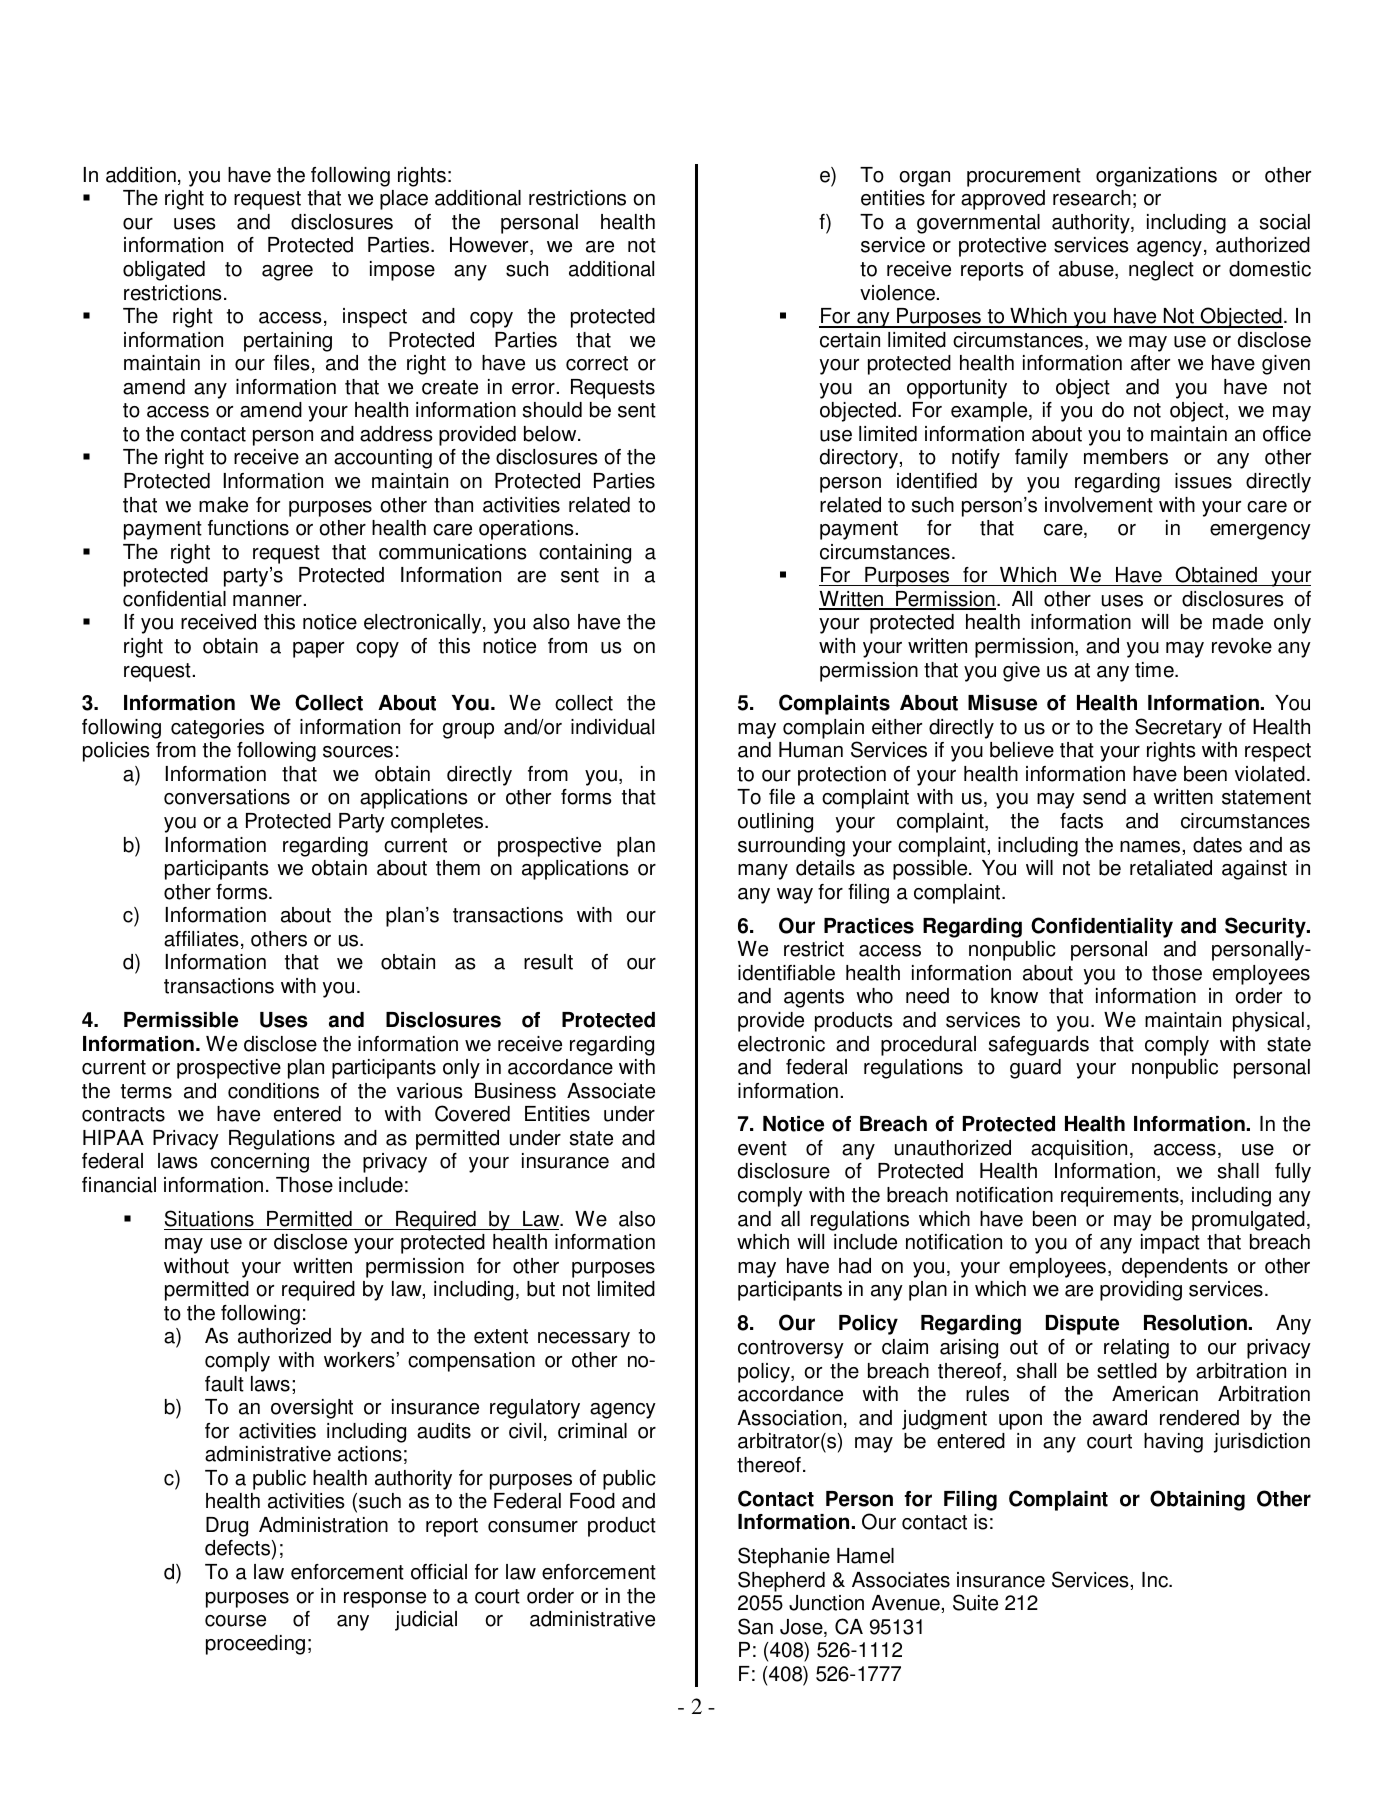 This page has height=1802, width=1393. What do you see at coordinates (1079, 1150) in the page?
I see `acquisition` at bounding box center [1079, 1150].
